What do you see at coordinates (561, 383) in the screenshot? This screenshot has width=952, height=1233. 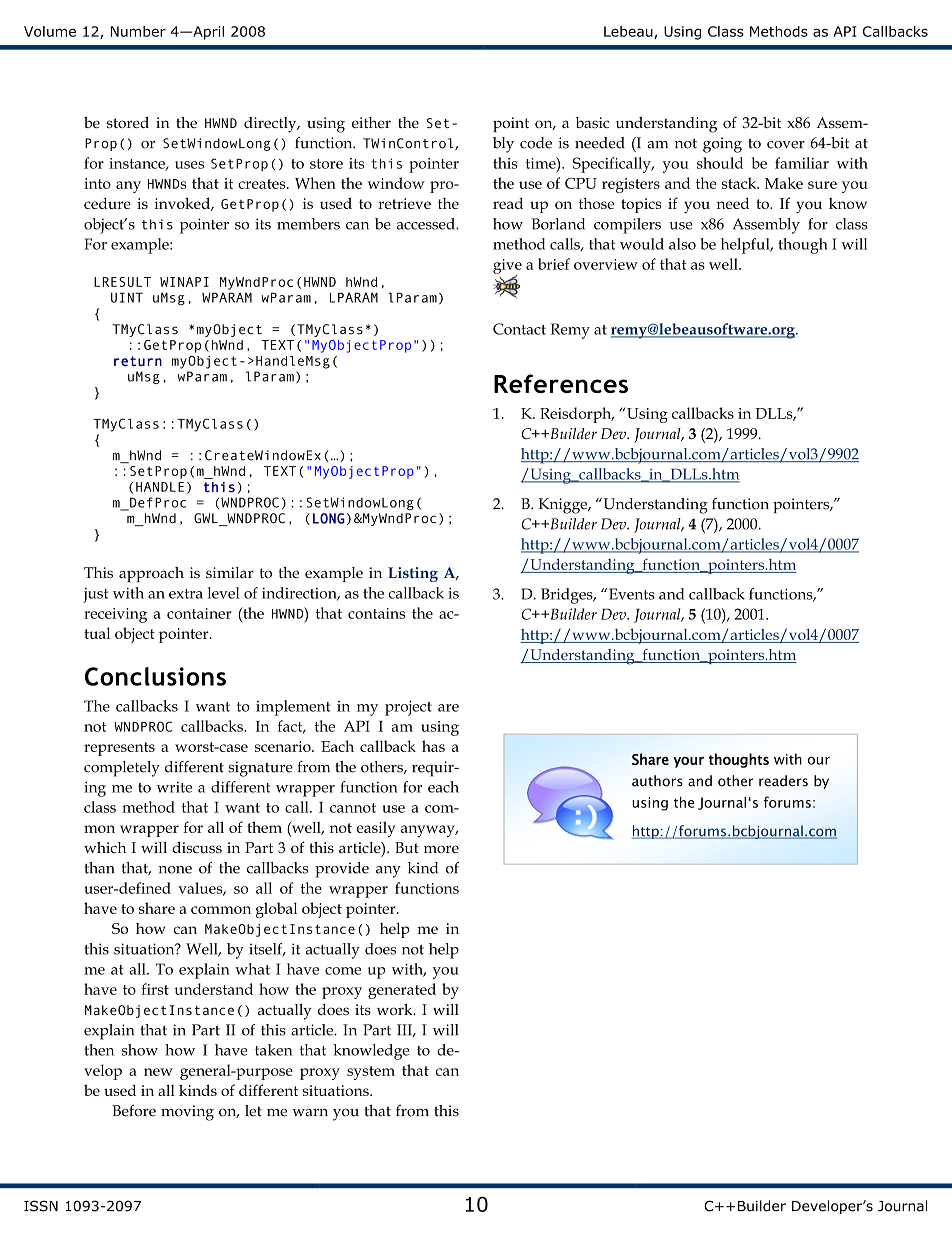 I see `References` at bounding box center [561, 383].
